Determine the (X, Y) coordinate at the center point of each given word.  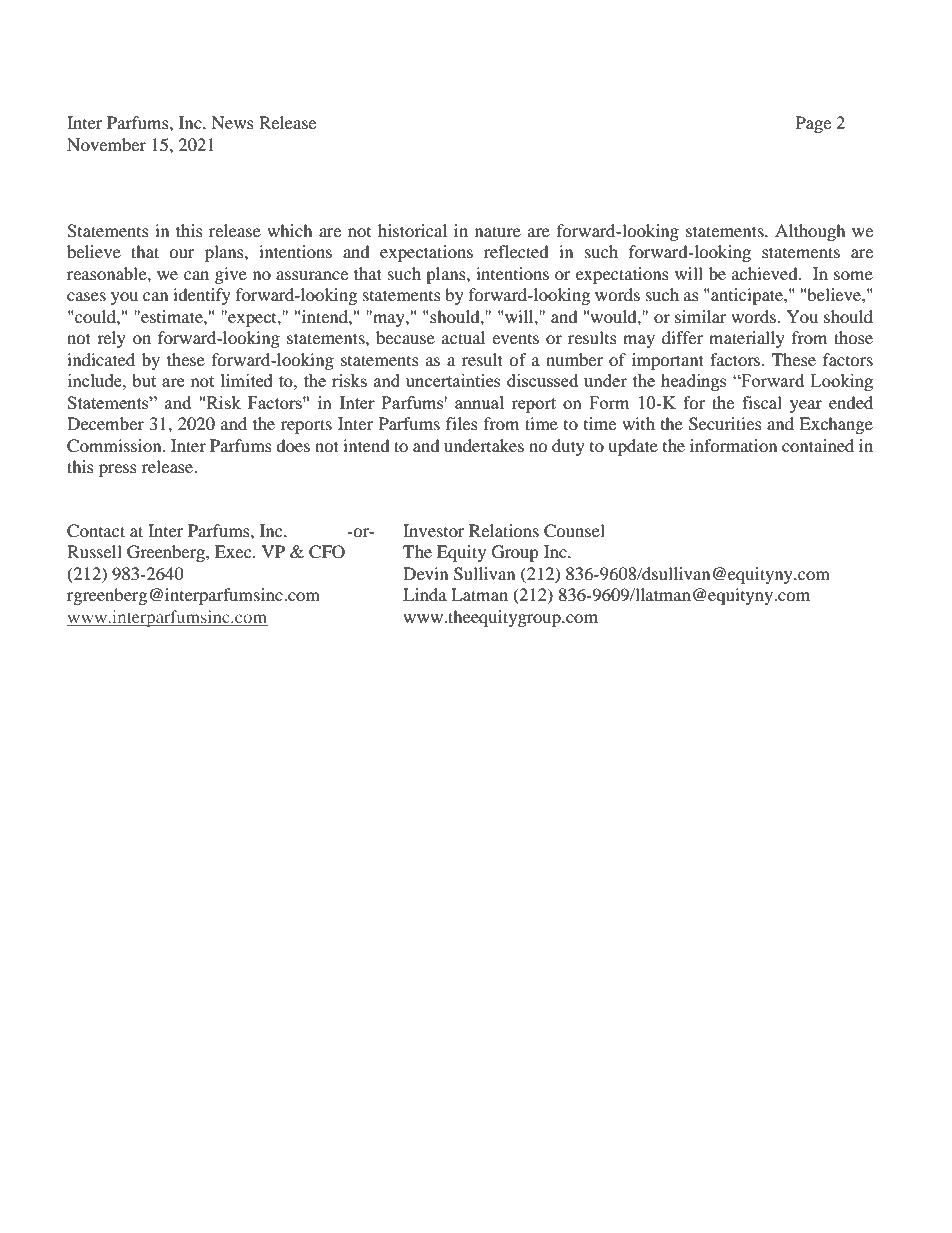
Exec (234, 551)
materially (747, 339)
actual (463, 337)
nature (498, 231)
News (232, 122)
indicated (101, 359)
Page (813, 124)
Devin (425, 573)
